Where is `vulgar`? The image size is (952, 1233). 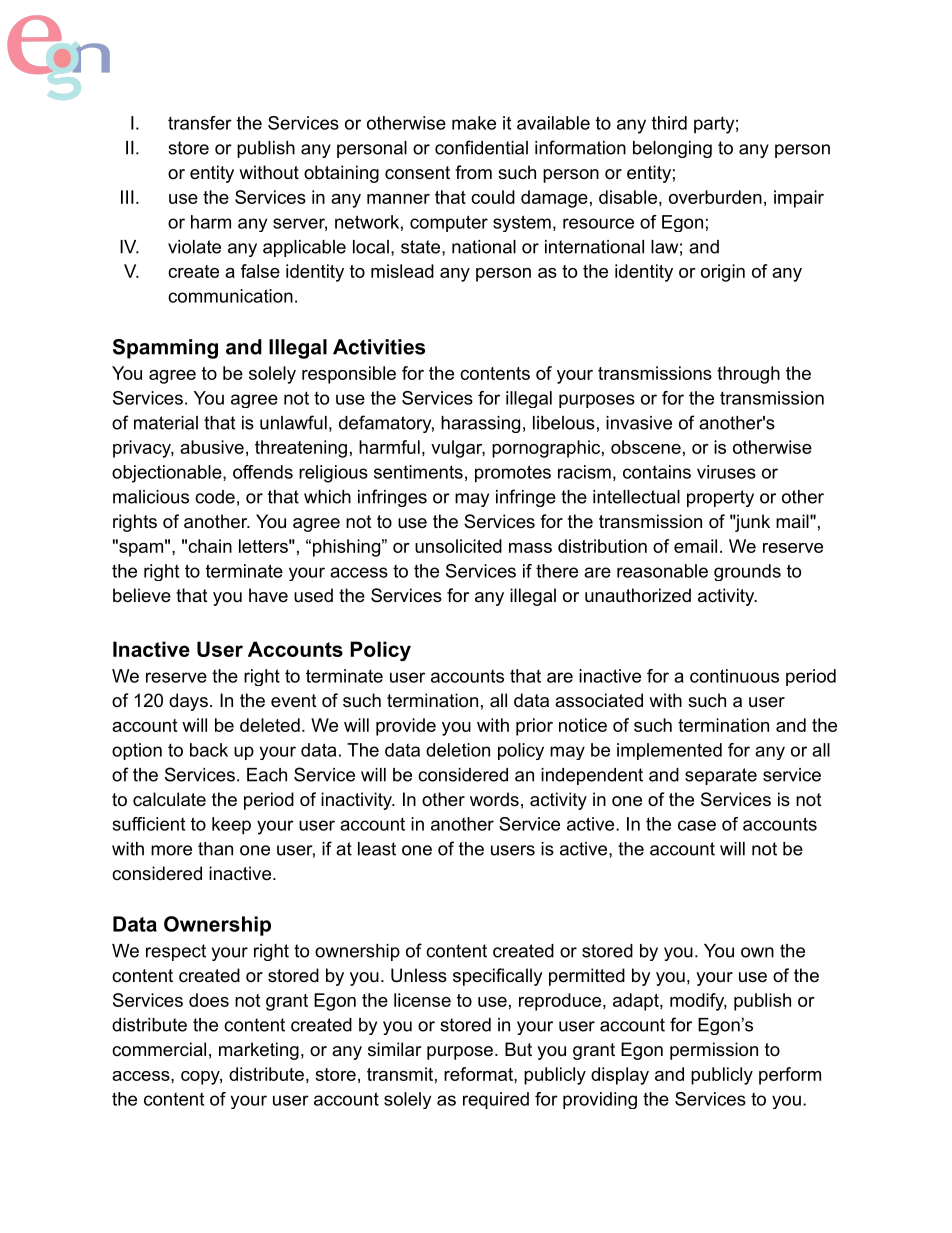 vulgar is located at coordinates (458, 449).
